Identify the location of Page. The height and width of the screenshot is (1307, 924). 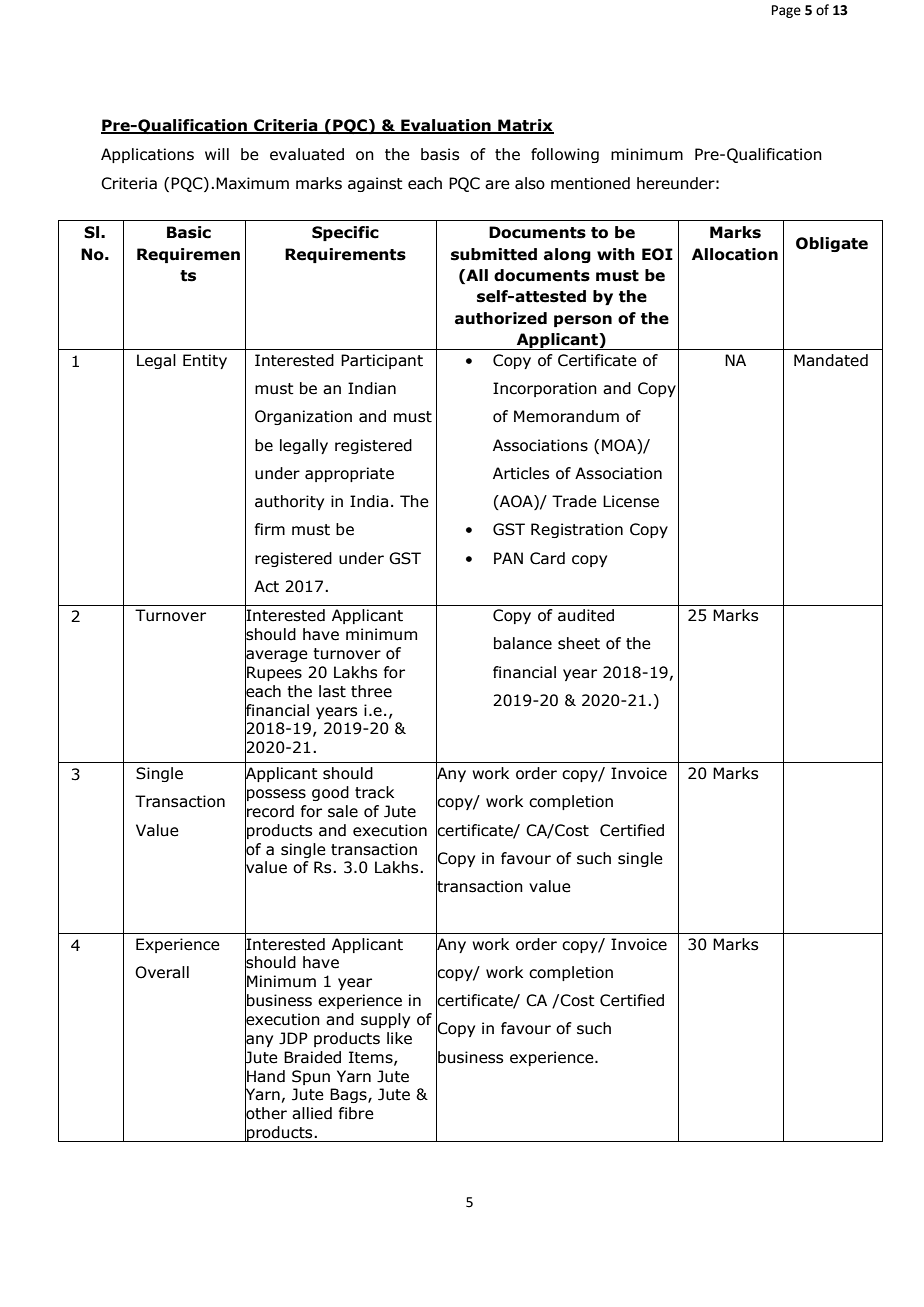
(786, 11).
